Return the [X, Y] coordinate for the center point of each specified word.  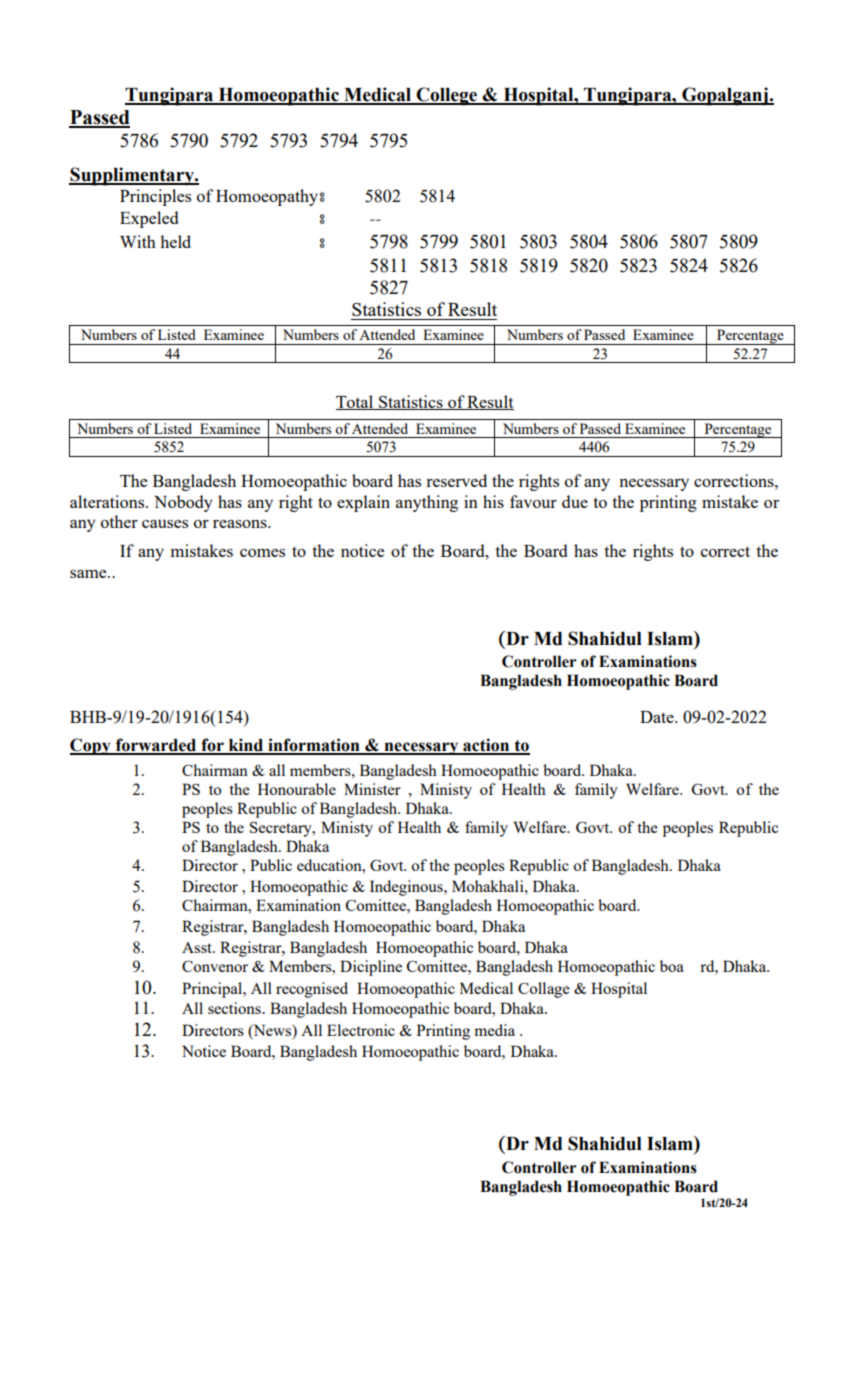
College [447, 96]
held [175, 241]
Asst [198, 947]
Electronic [361, 1030]
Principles [155, 197]
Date [658, 717]
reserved [456, 480]
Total [356, 402]
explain [363, 503]
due [575, 501]
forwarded [156, 746]
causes [165, 524]
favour [533, 501]
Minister [372, 789]
